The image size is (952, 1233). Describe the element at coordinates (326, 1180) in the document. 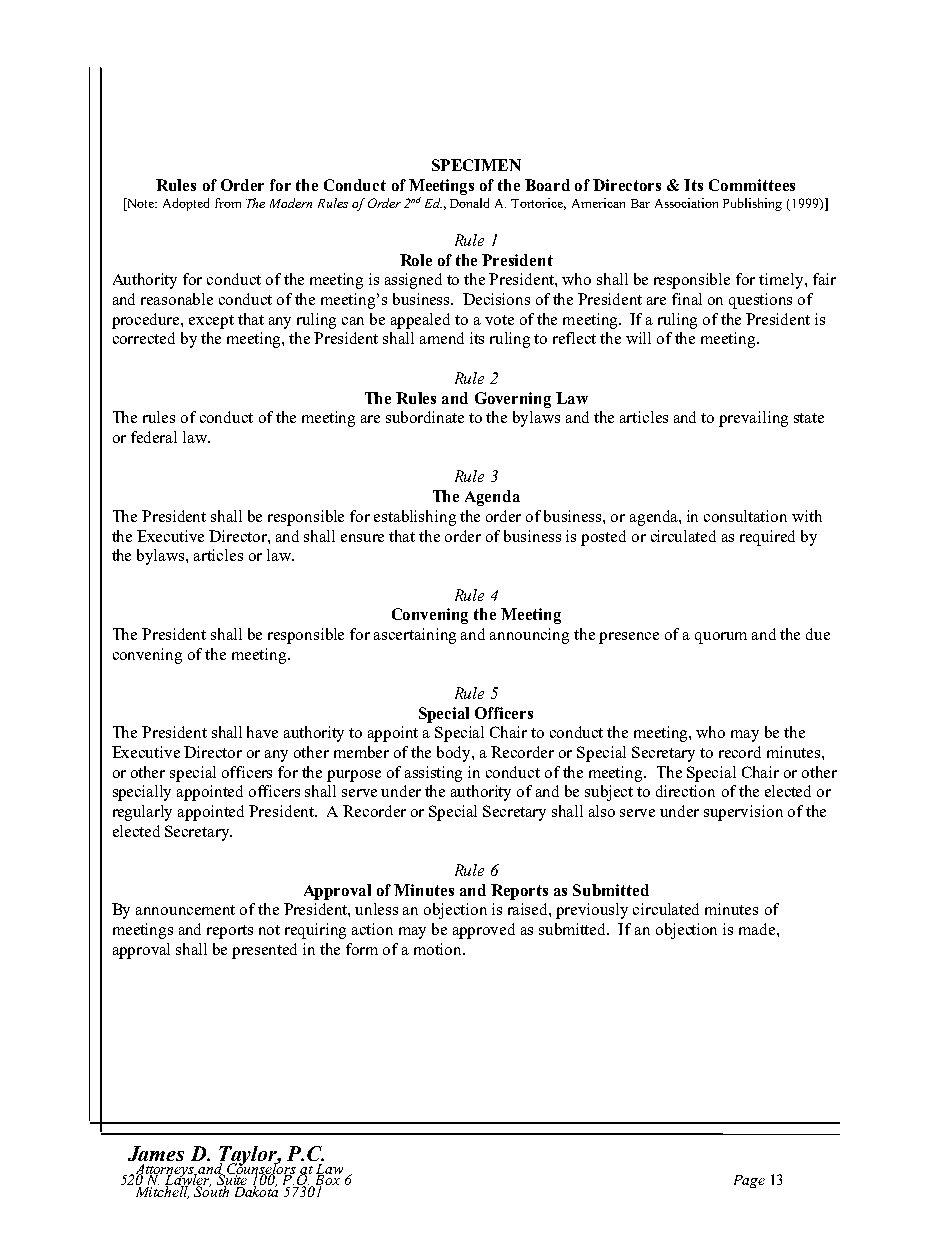

I see `Box` at that location.
